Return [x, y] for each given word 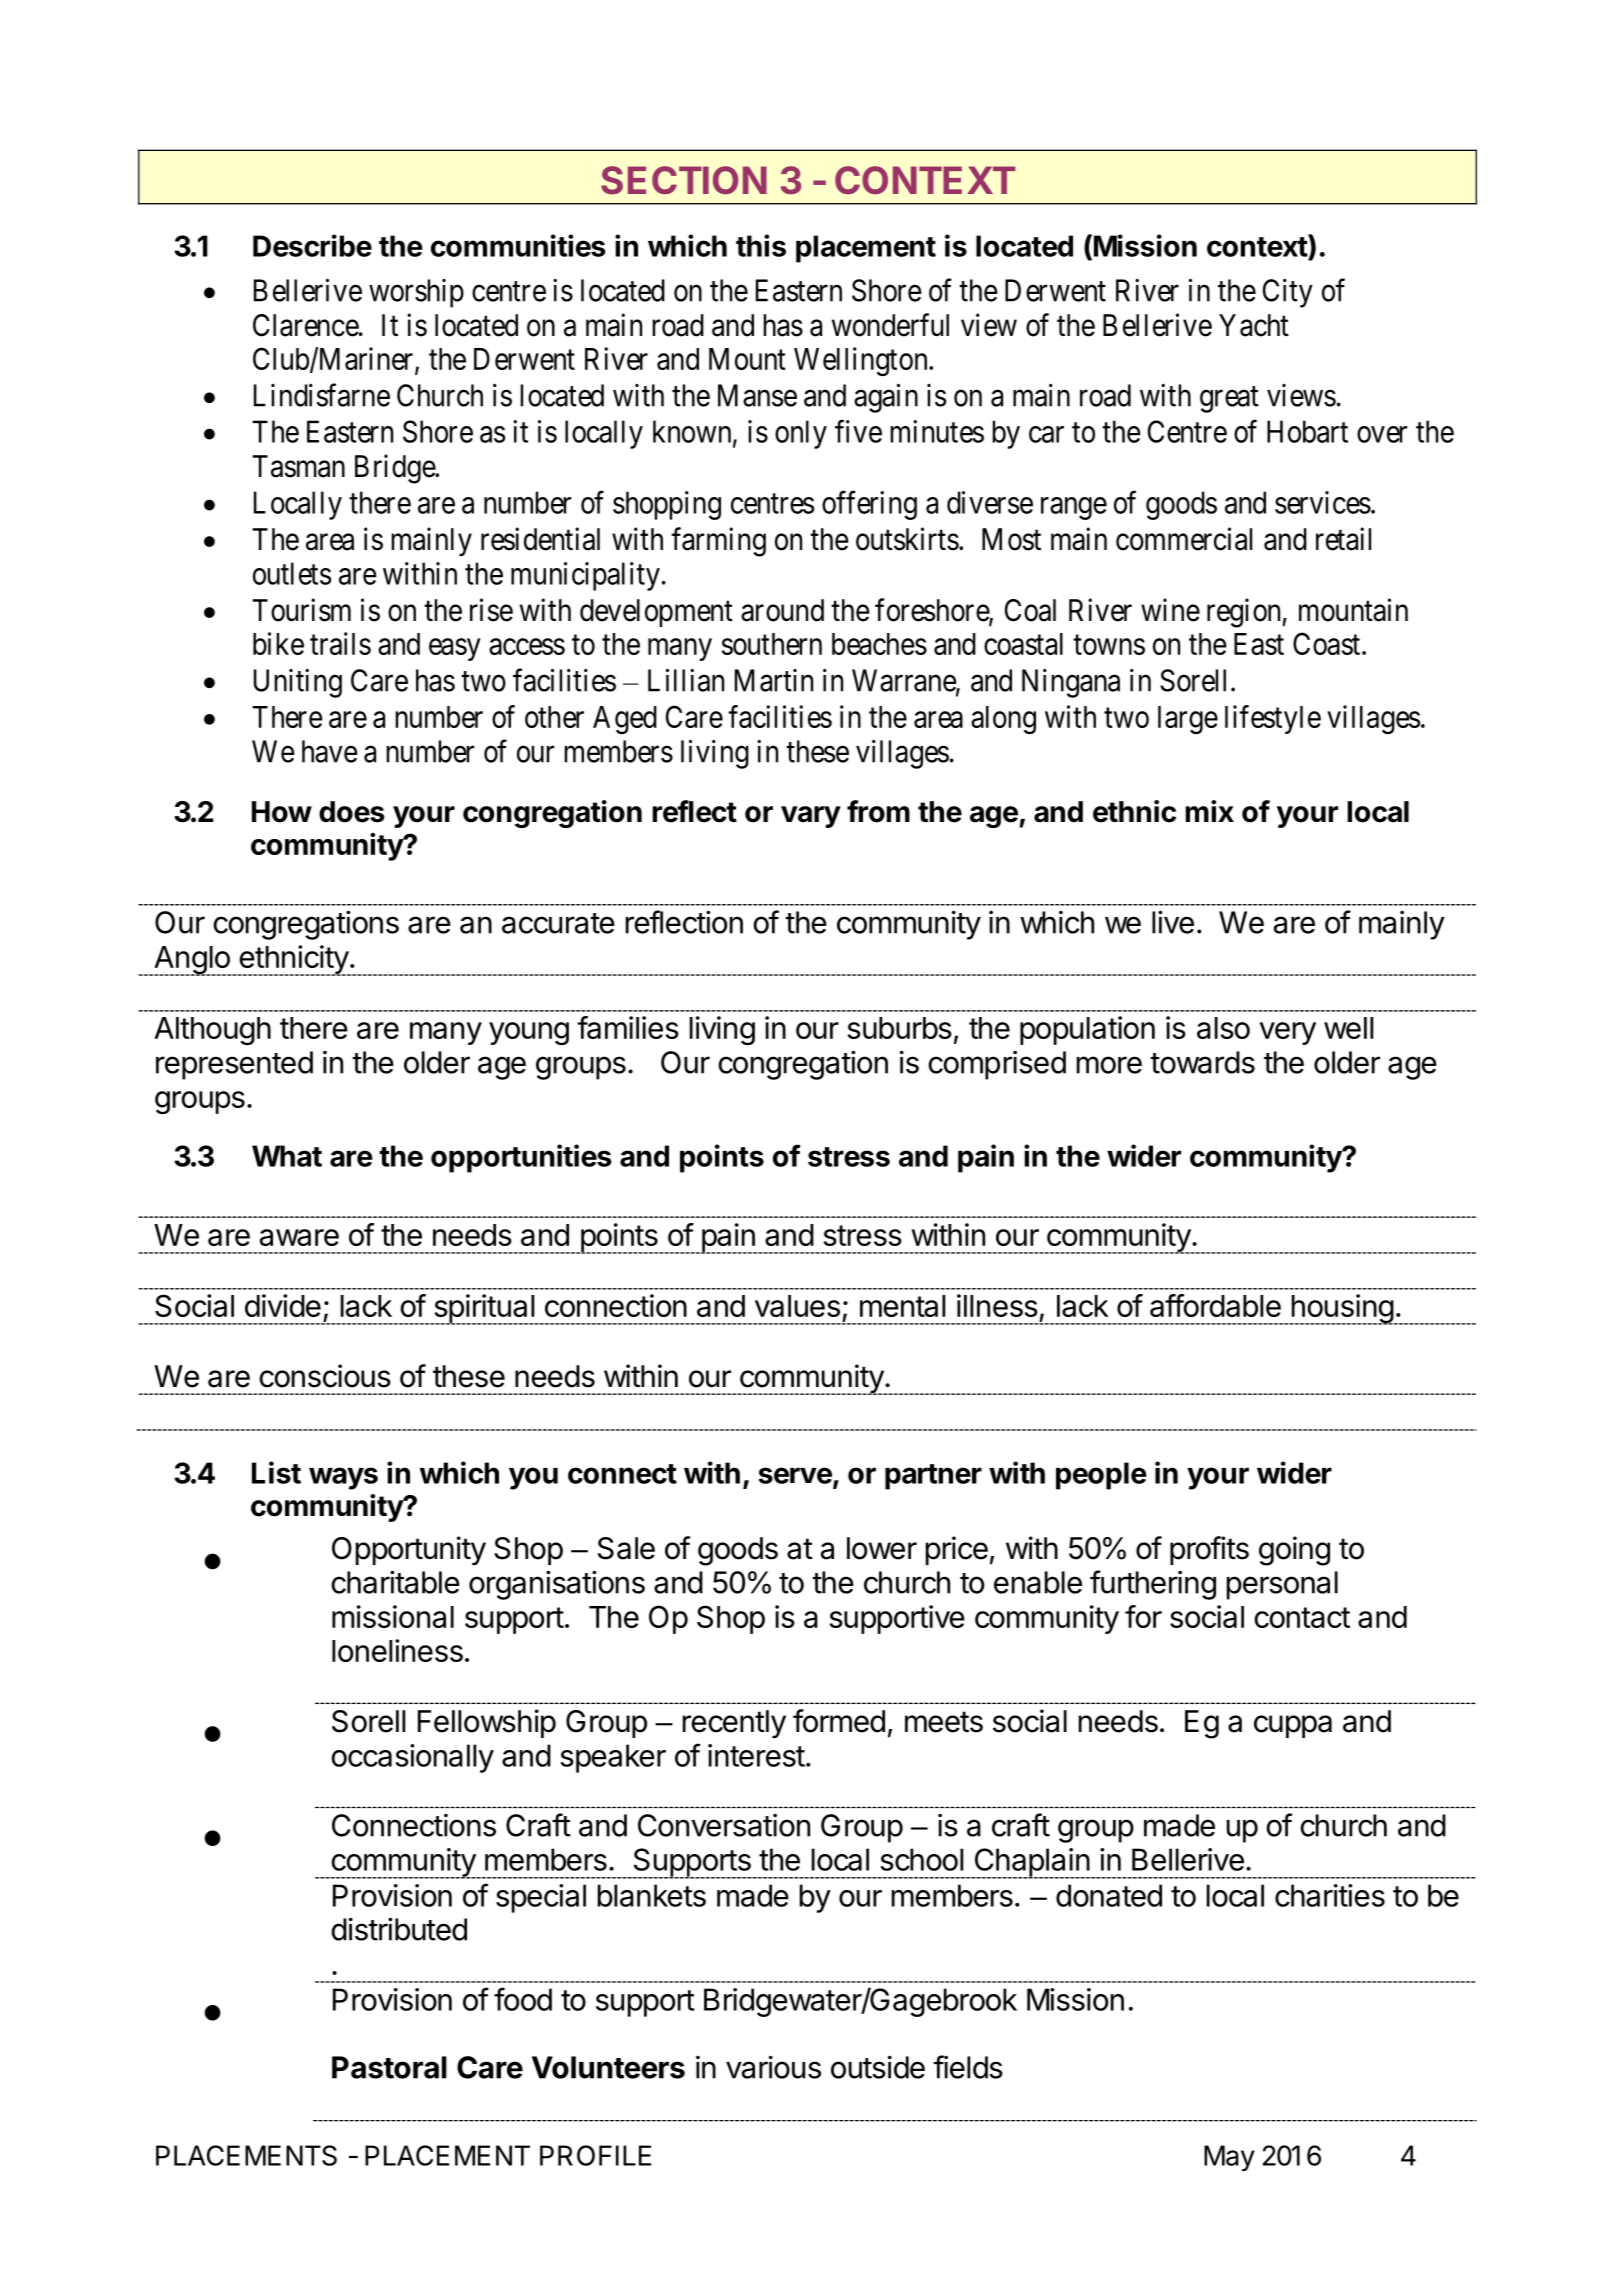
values [797, 1306]
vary [811, 817]
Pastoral [389, 2067]
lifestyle [1273, 719]
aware [299, 1237]
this [761, 245]
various [773, 2067]
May [1229, 2158]
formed [839, 1721]
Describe [312, 245]
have [330, 751]
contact [1302, 1617]
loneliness [397, 1650]
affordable [1215, 1305]
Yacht [1254, 325]
